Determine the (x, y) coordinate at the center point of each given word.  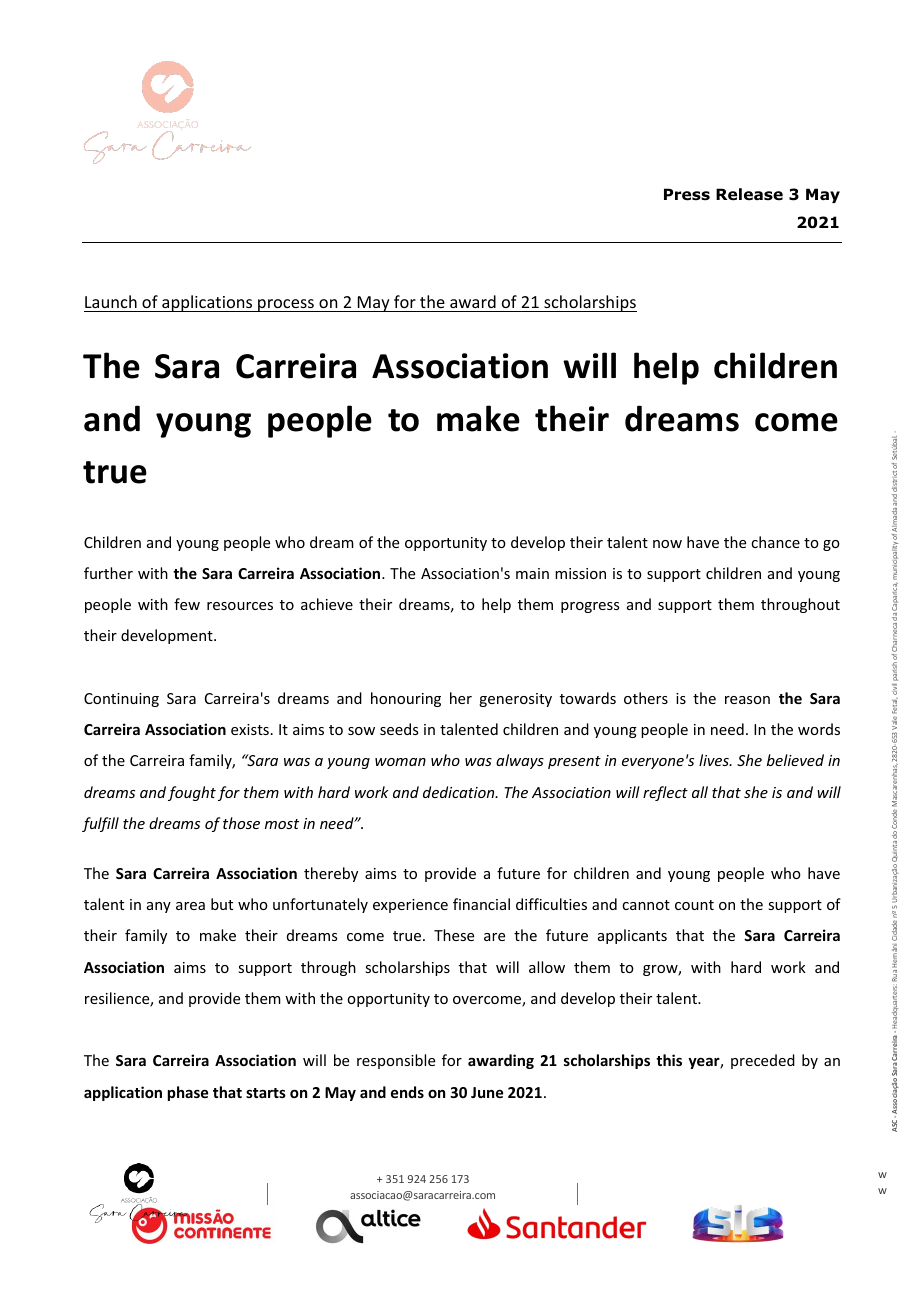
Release (749, 194)
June (487, 1092)
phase (188, 1093)
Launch (111, 301)
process (286, 305)
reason (747, 700)
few (187, 604)
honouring (406, 699)
